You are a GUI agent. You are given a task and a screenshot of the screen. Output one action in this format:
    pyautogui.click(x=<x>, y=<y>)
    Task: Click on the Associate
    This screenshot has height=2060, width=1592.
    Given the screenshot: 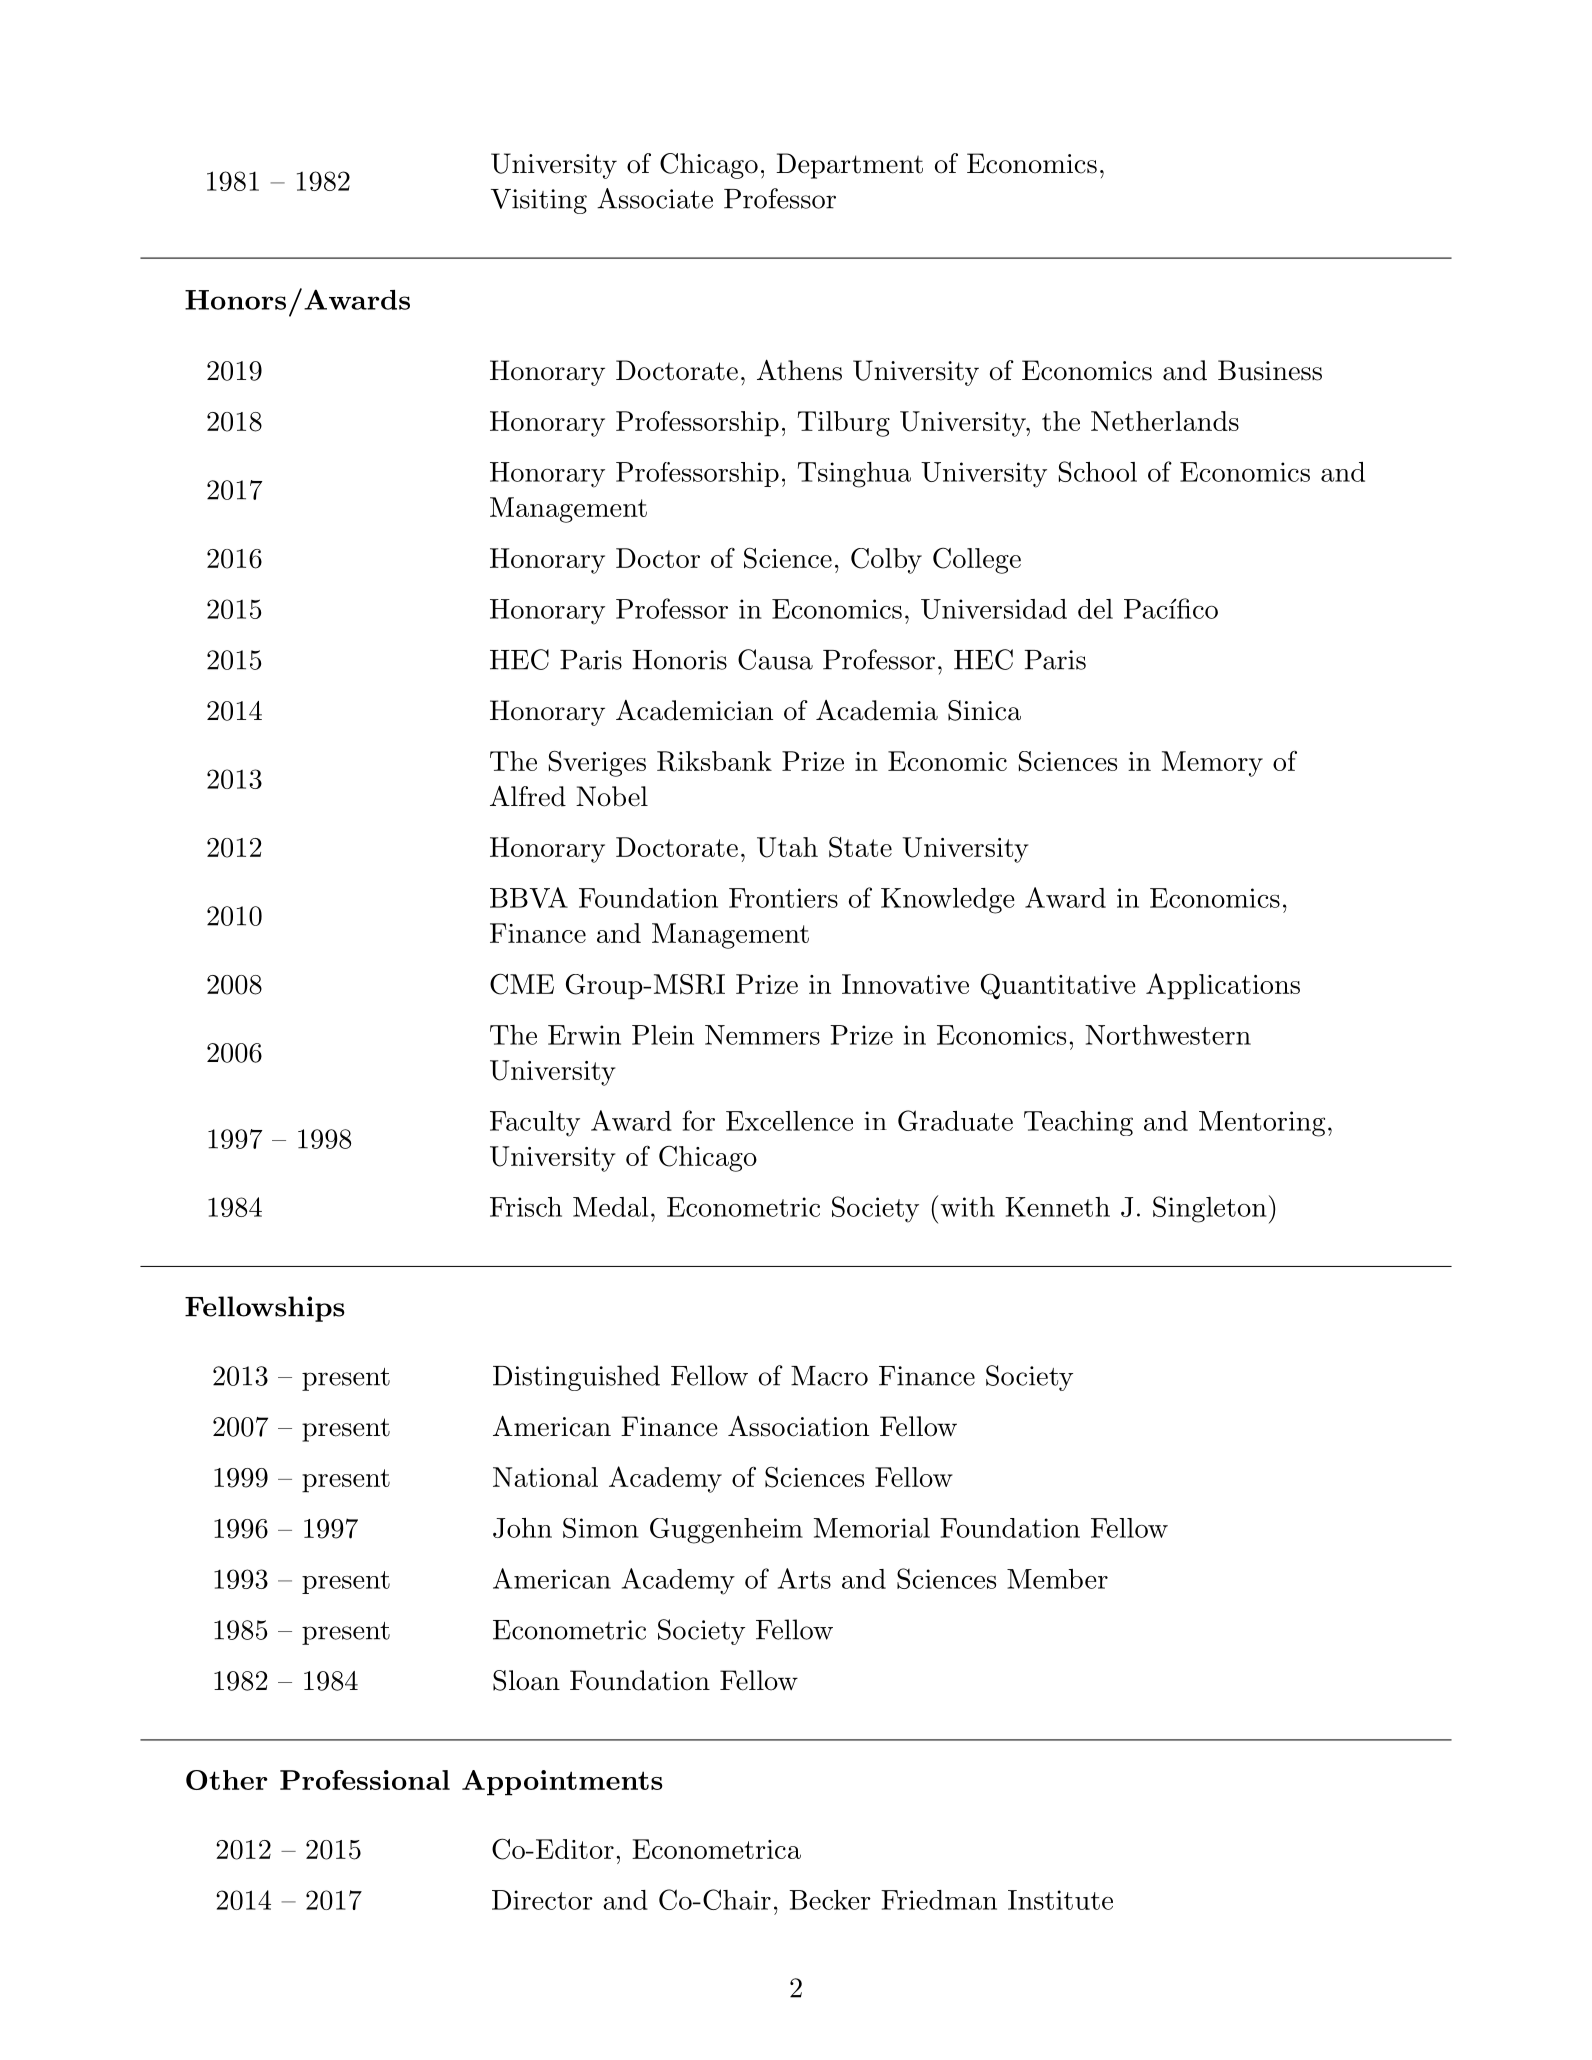 What is the action you would take?
    pyautogui.click(x=655, y=198)
